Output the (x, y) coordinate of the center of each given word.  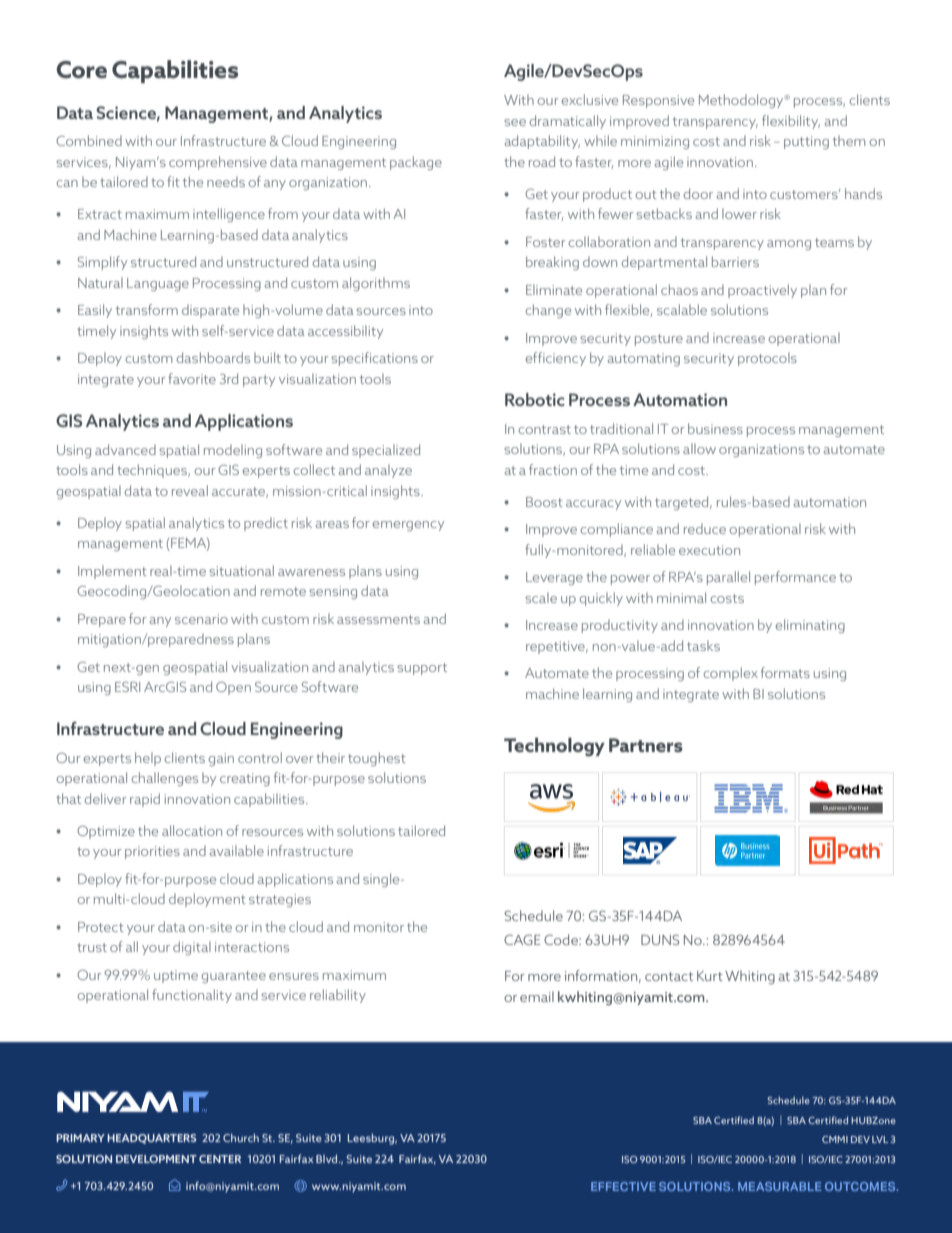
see (515, 122)
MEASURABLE (779, 1186)
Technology (554, 747)
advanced (125, 449)
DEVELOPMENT (156, 1159)
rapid (145, 800)
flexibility (791, 122)
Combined (89, 140)
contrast (544, 429)
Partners (646, 745)
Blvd (328, 1158)
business (715, 428)
